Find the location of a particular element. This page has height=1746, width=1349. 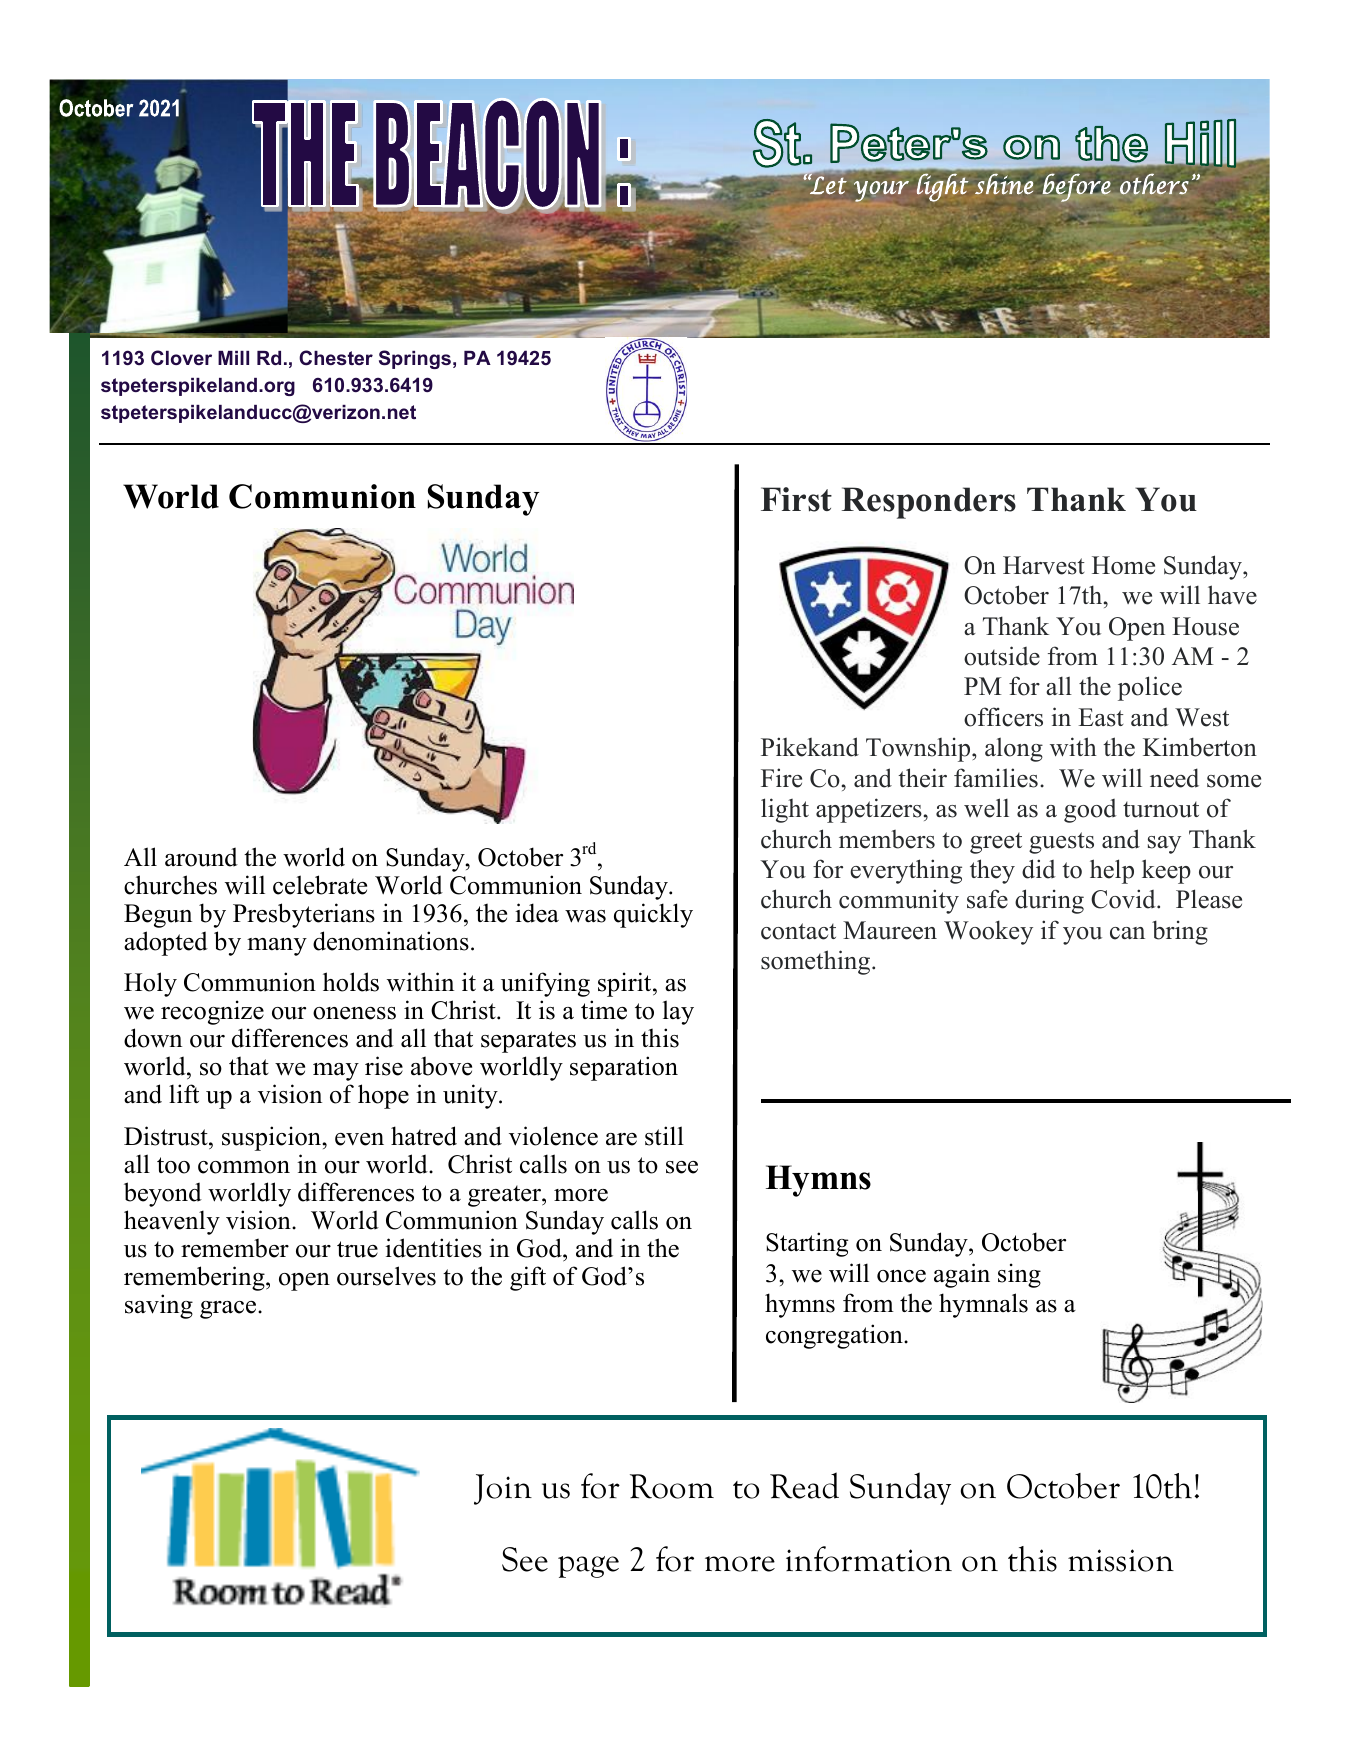

Join is located at coordinates (503, 1489).
